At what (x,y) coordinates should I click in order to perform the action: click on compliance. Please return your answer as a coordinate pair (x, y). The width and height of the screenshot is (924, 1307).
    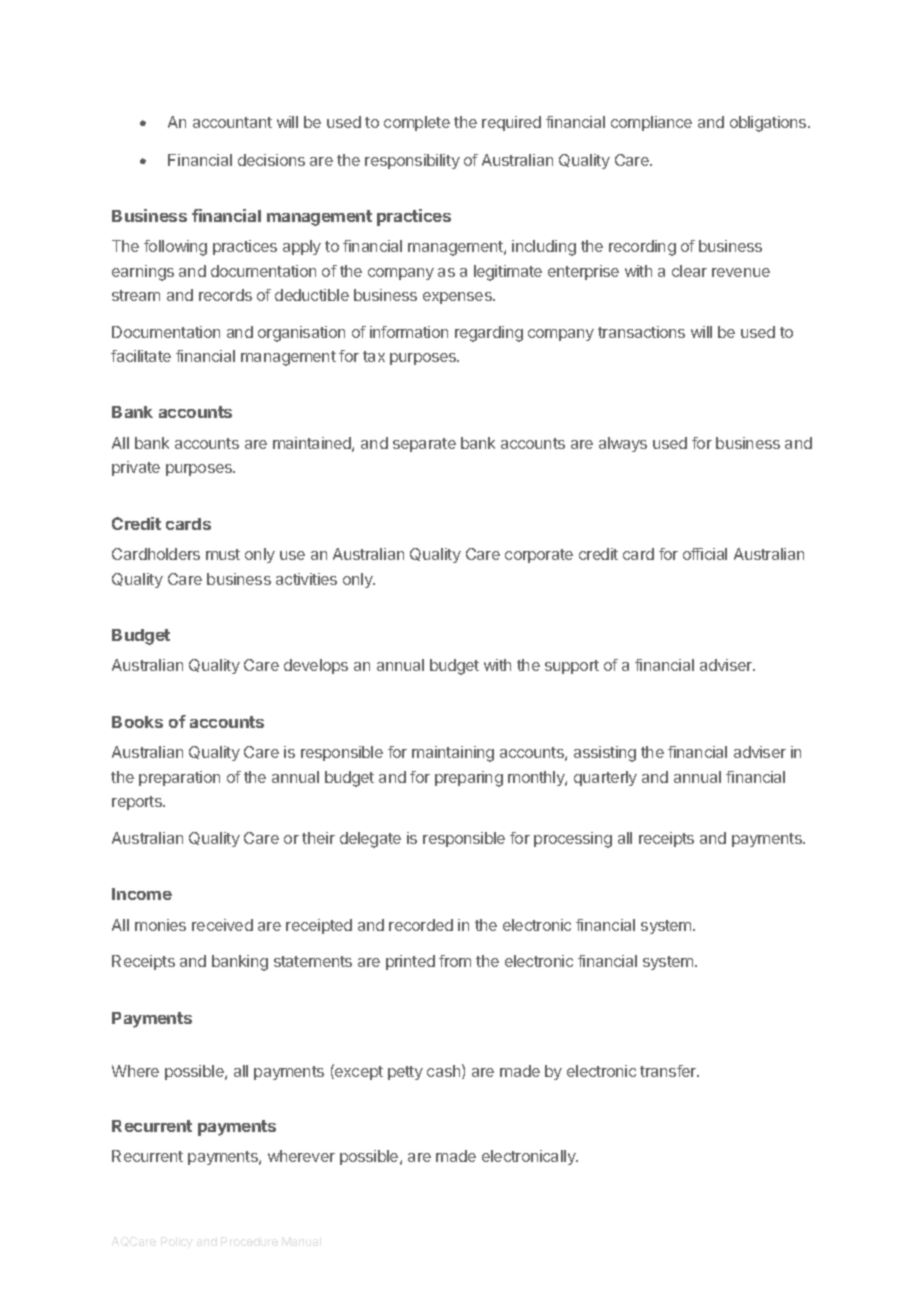
    Looking at the image, I should click on (651, 123).
